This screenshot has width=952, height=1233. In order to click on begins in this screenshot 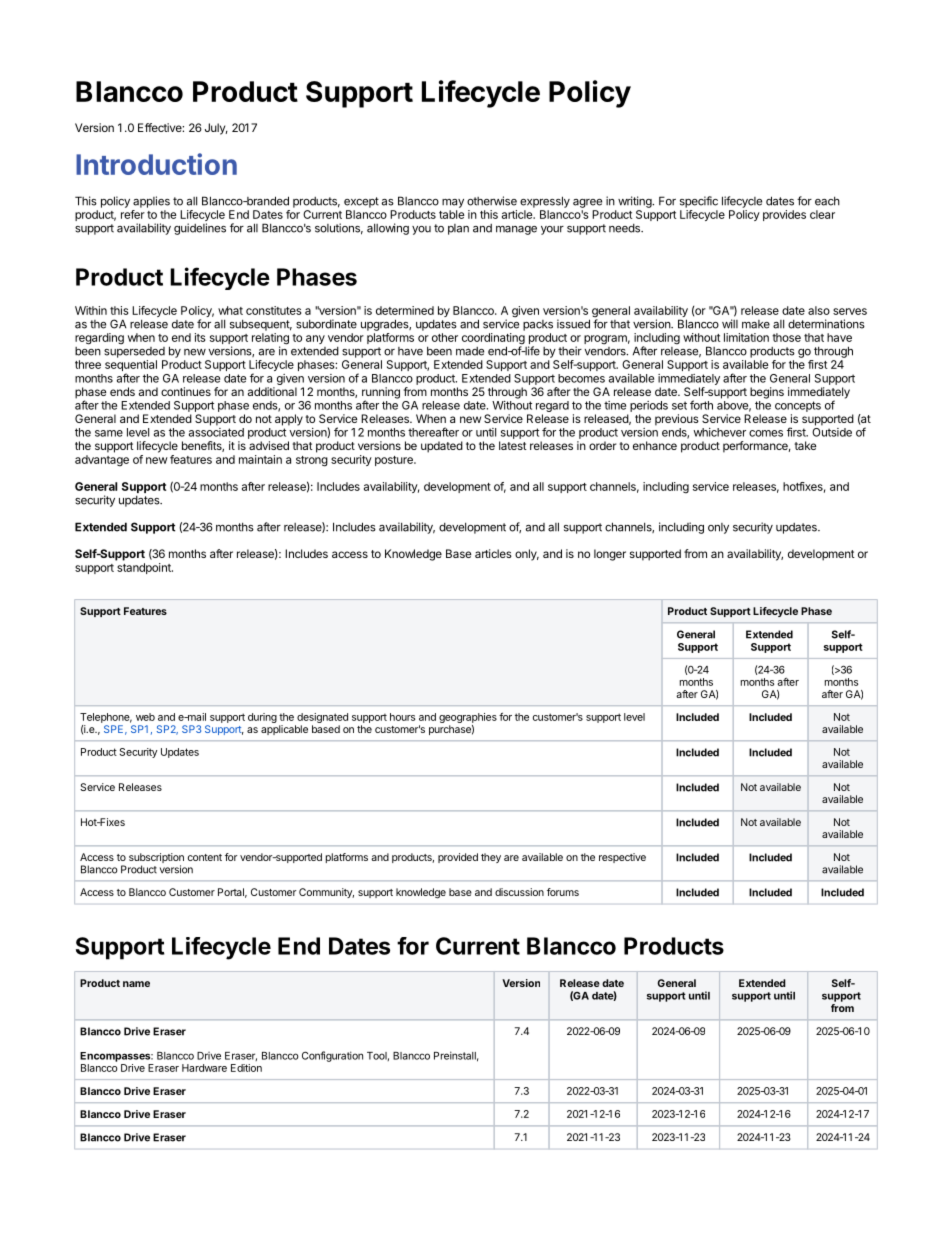, I will do `click(767, 393)`.
